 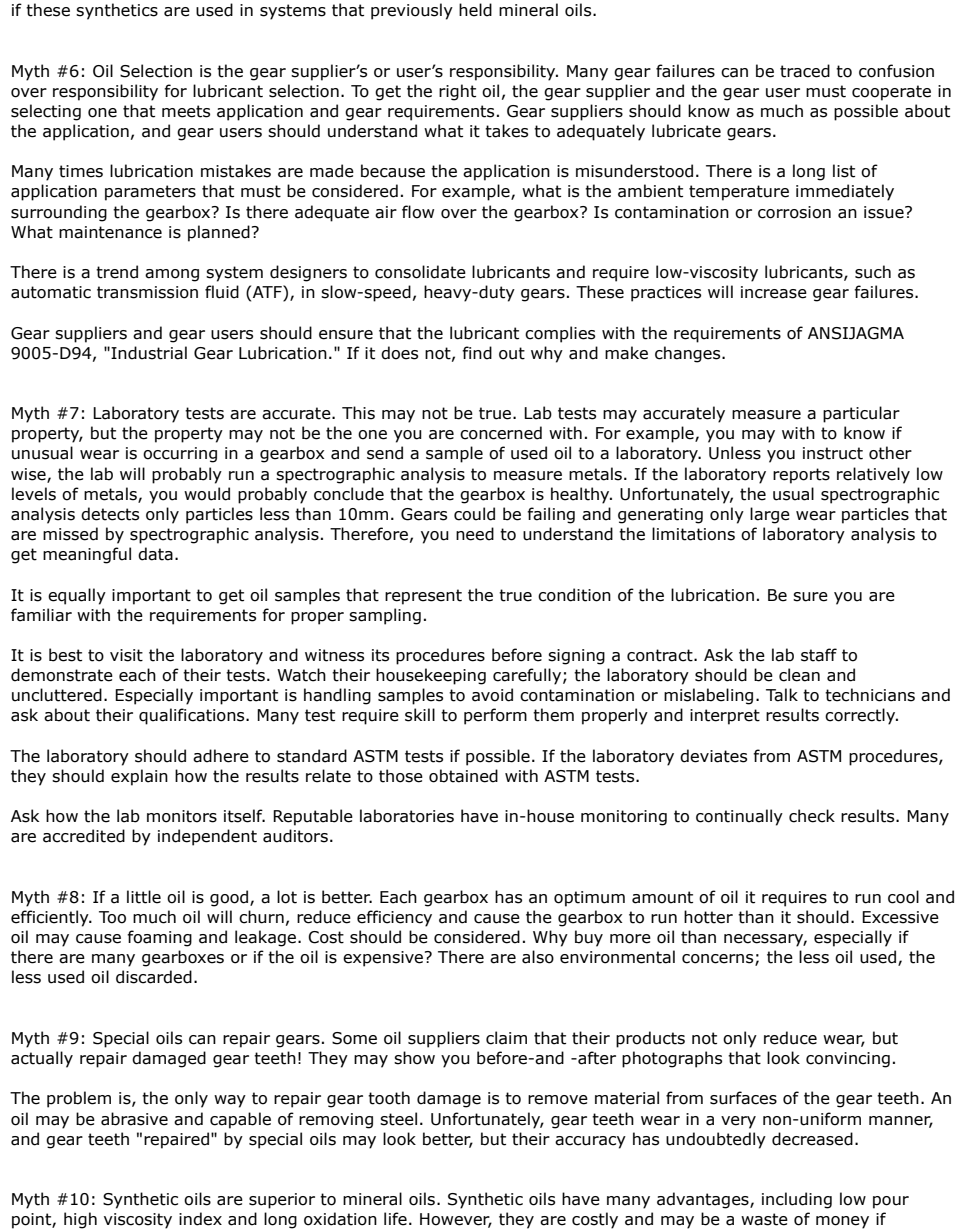 What do you see at coordinates (819, 655) in the screenshot?
I see `staff` at bounding box center [819, 655].
